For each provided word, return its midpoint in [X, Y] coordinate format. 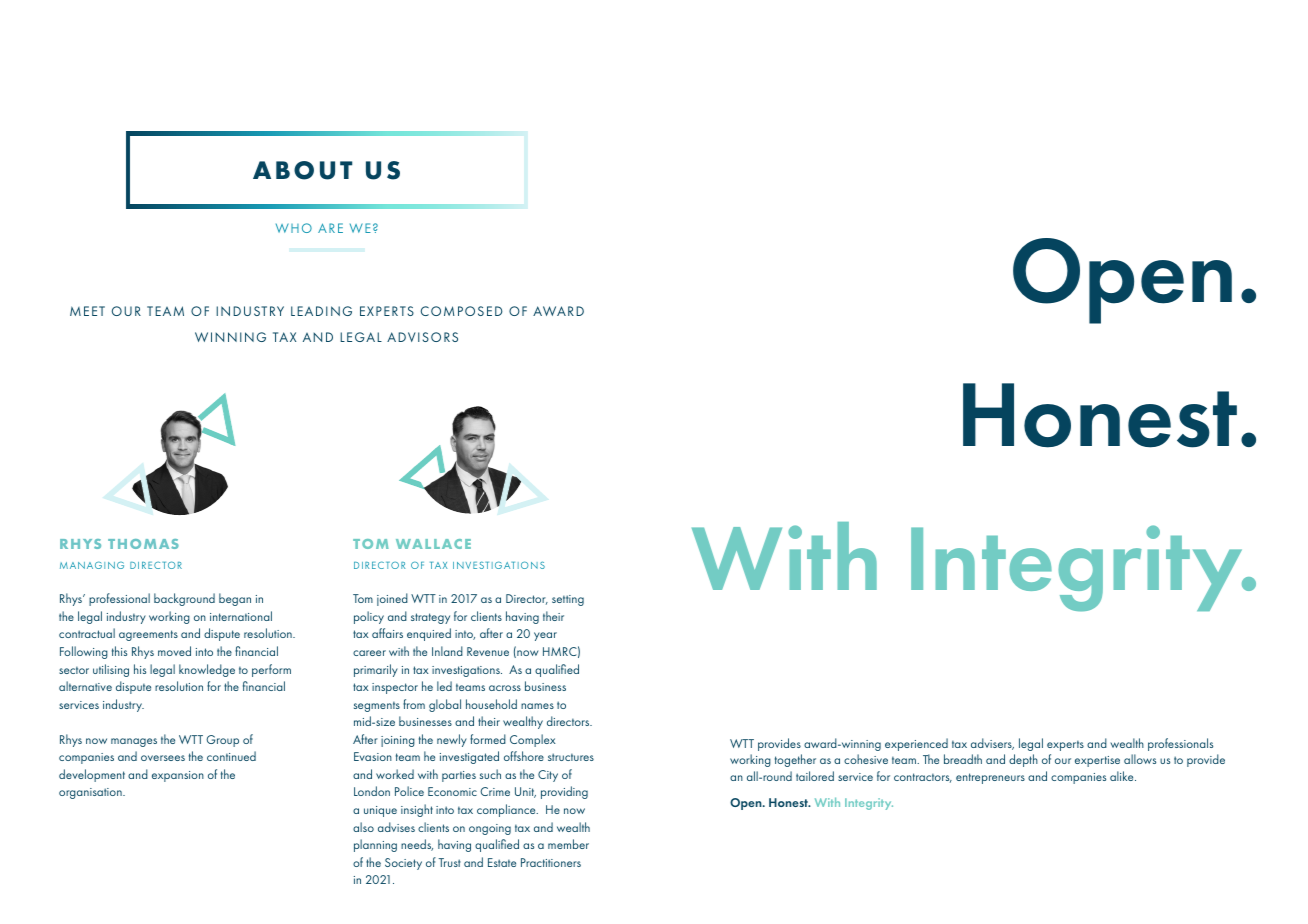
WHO [294, 228]
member [568, 844]
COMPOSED [462, 311]
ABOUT [302, 170]
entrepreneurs [990, 778]
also [363, 827]
